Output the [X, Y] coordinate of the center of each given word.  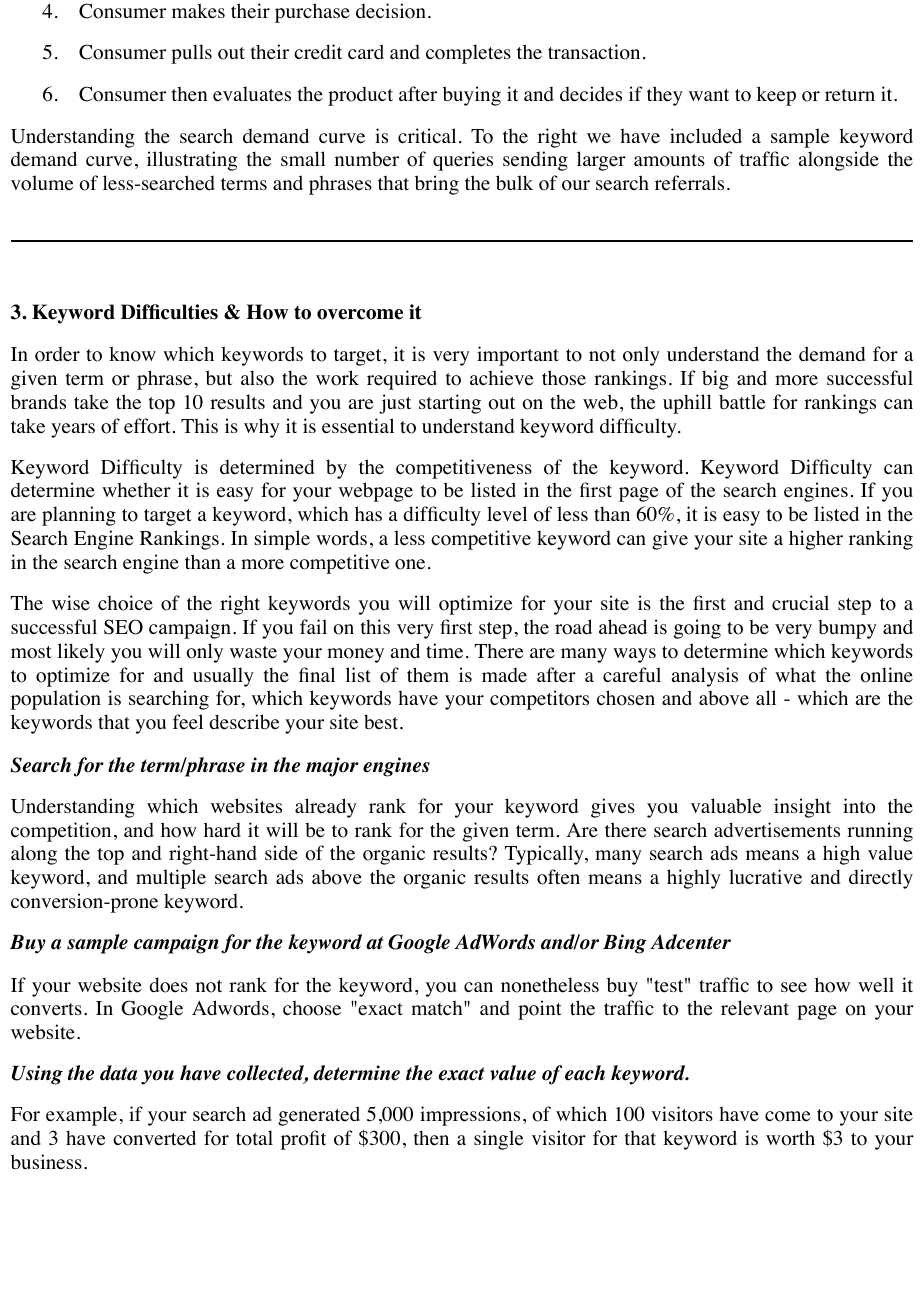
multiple [171, 879]
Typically [545, 855]
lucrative [765, 877]
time [444, 651]
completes [468, 54]
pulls [191, 54]
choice [125, 603]
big [715, 380]
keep [776, 96]
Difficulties [169, 312]
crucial [800, 602]
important [518, 356]
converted [154, 1138]
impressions [470, 1116]
